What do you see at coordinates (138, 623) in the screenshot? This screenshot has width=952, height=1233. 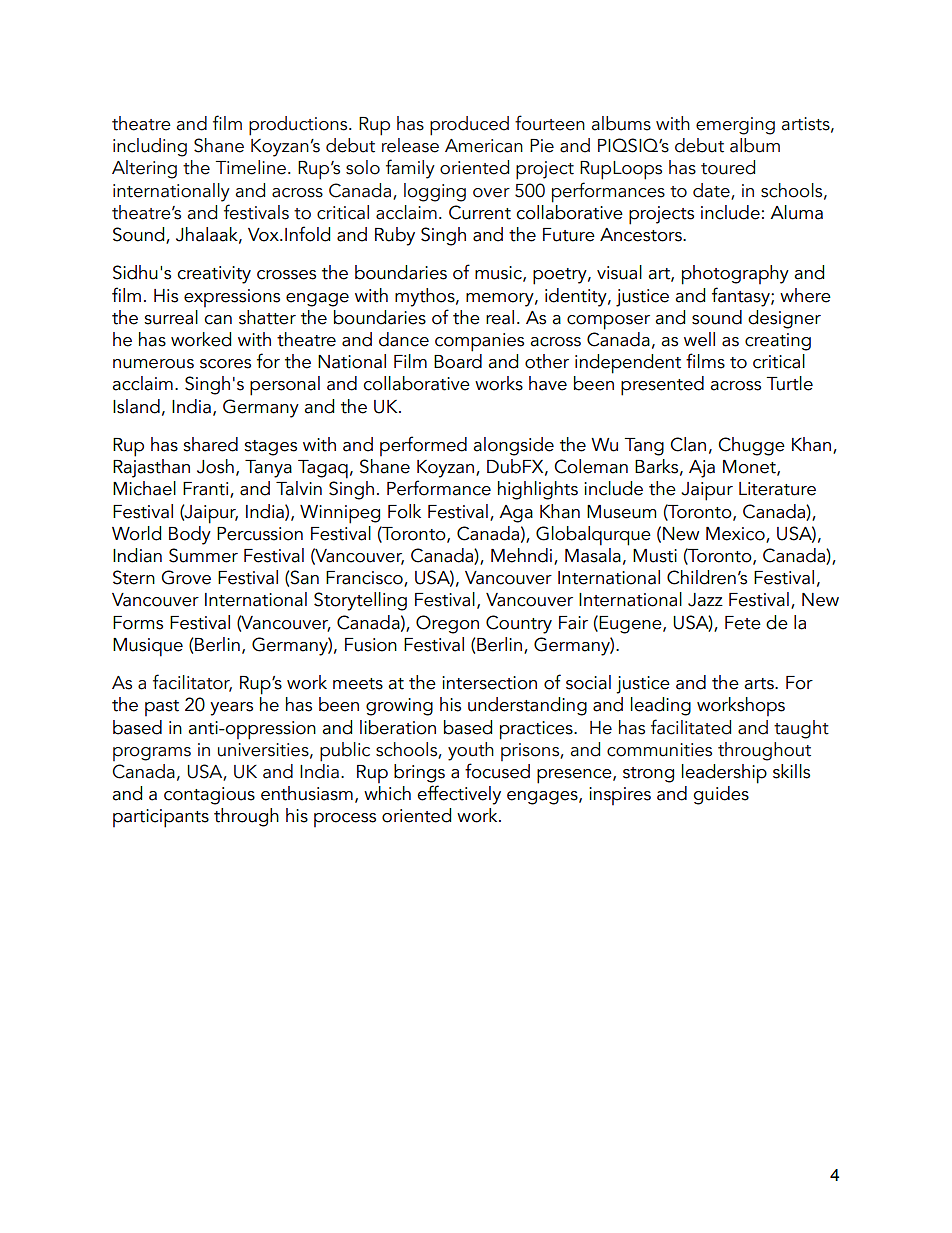 I see `Forms` at bounding box center [138, 623].
